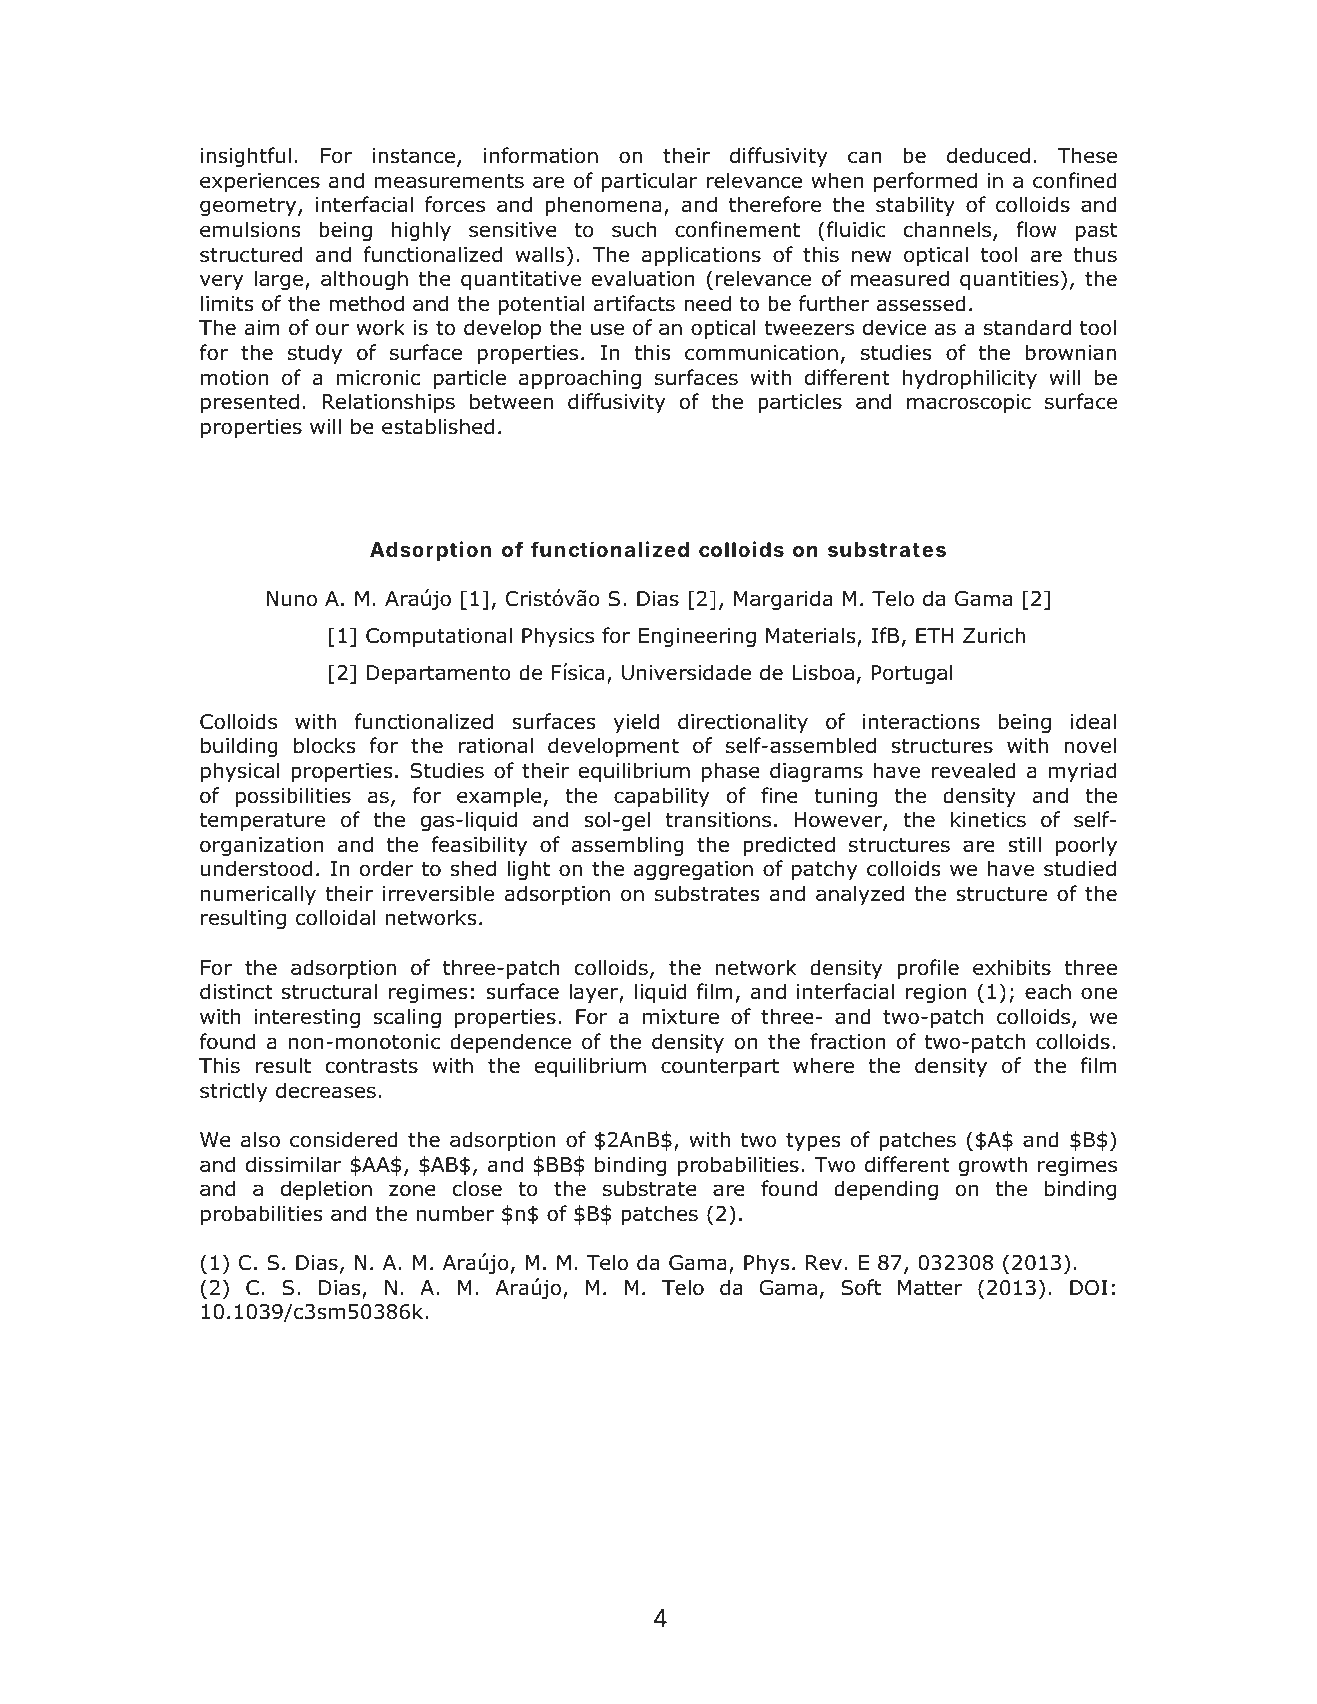 This screenshot has height=1704, width=1317. Describe the element at coordinates (260, 182) in the screenshot. I see `experiences` at that location.
